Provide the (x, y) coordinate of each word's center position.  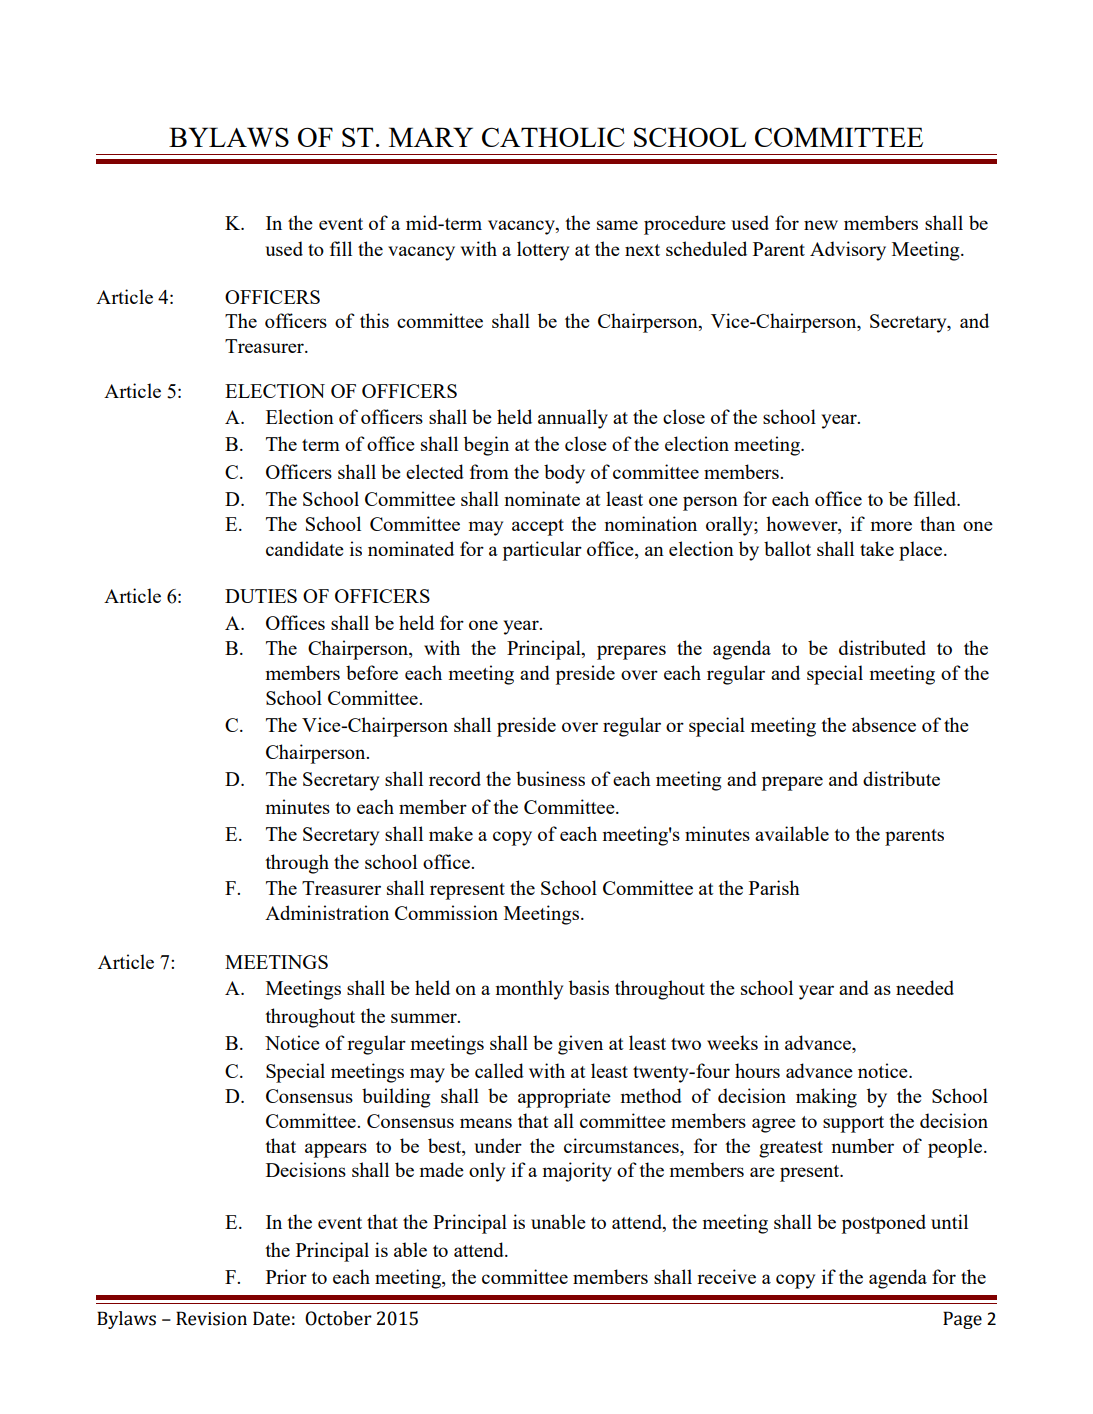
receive (726, 1276)
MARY (431, 137)
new (821, 225)
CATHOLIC (553, 137)
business (550, 778)
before (372, 672)
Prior (286, 1276)
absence (884, 724)
